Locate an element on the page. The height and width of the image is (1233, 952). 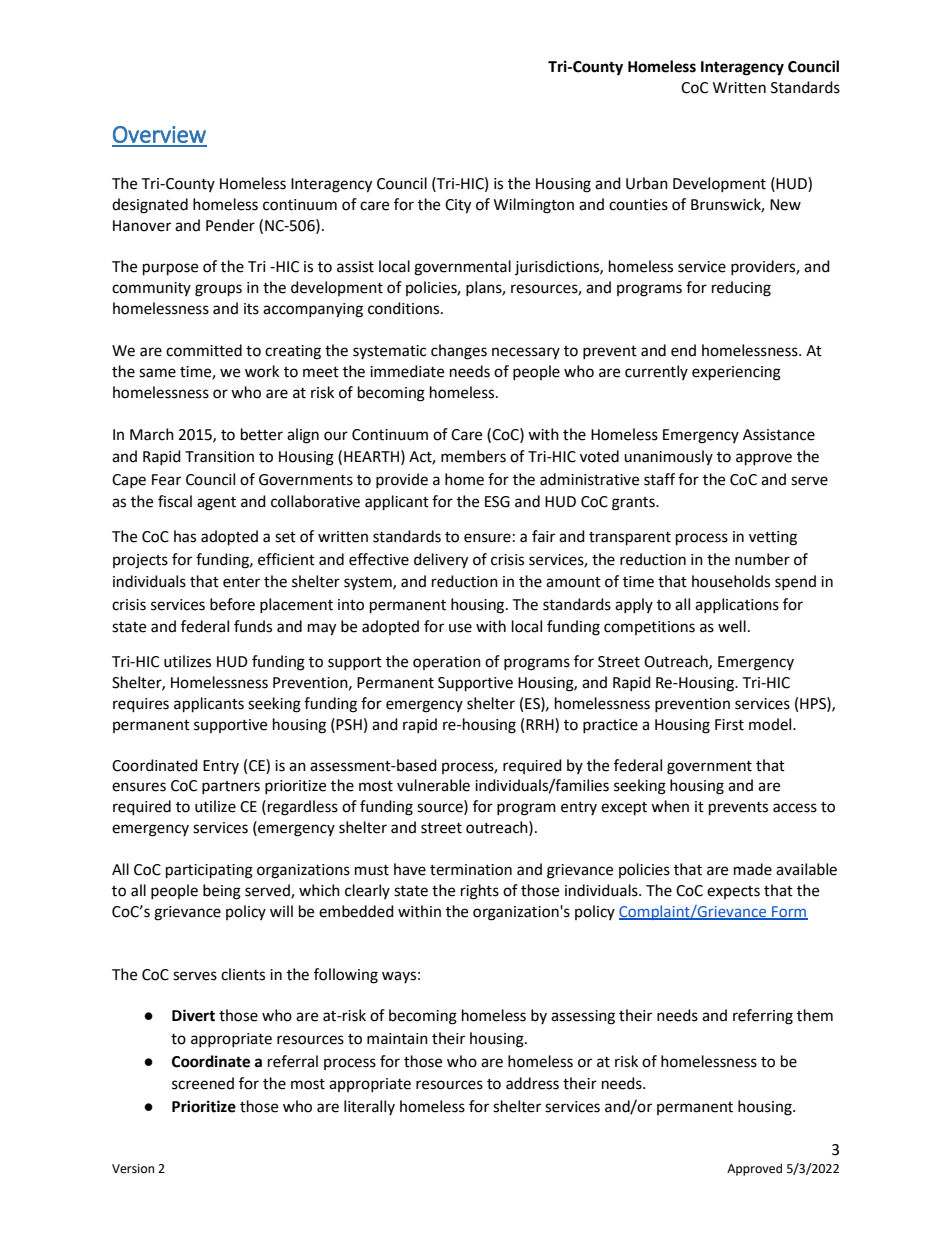
City is located at coordinates (458, 206).
